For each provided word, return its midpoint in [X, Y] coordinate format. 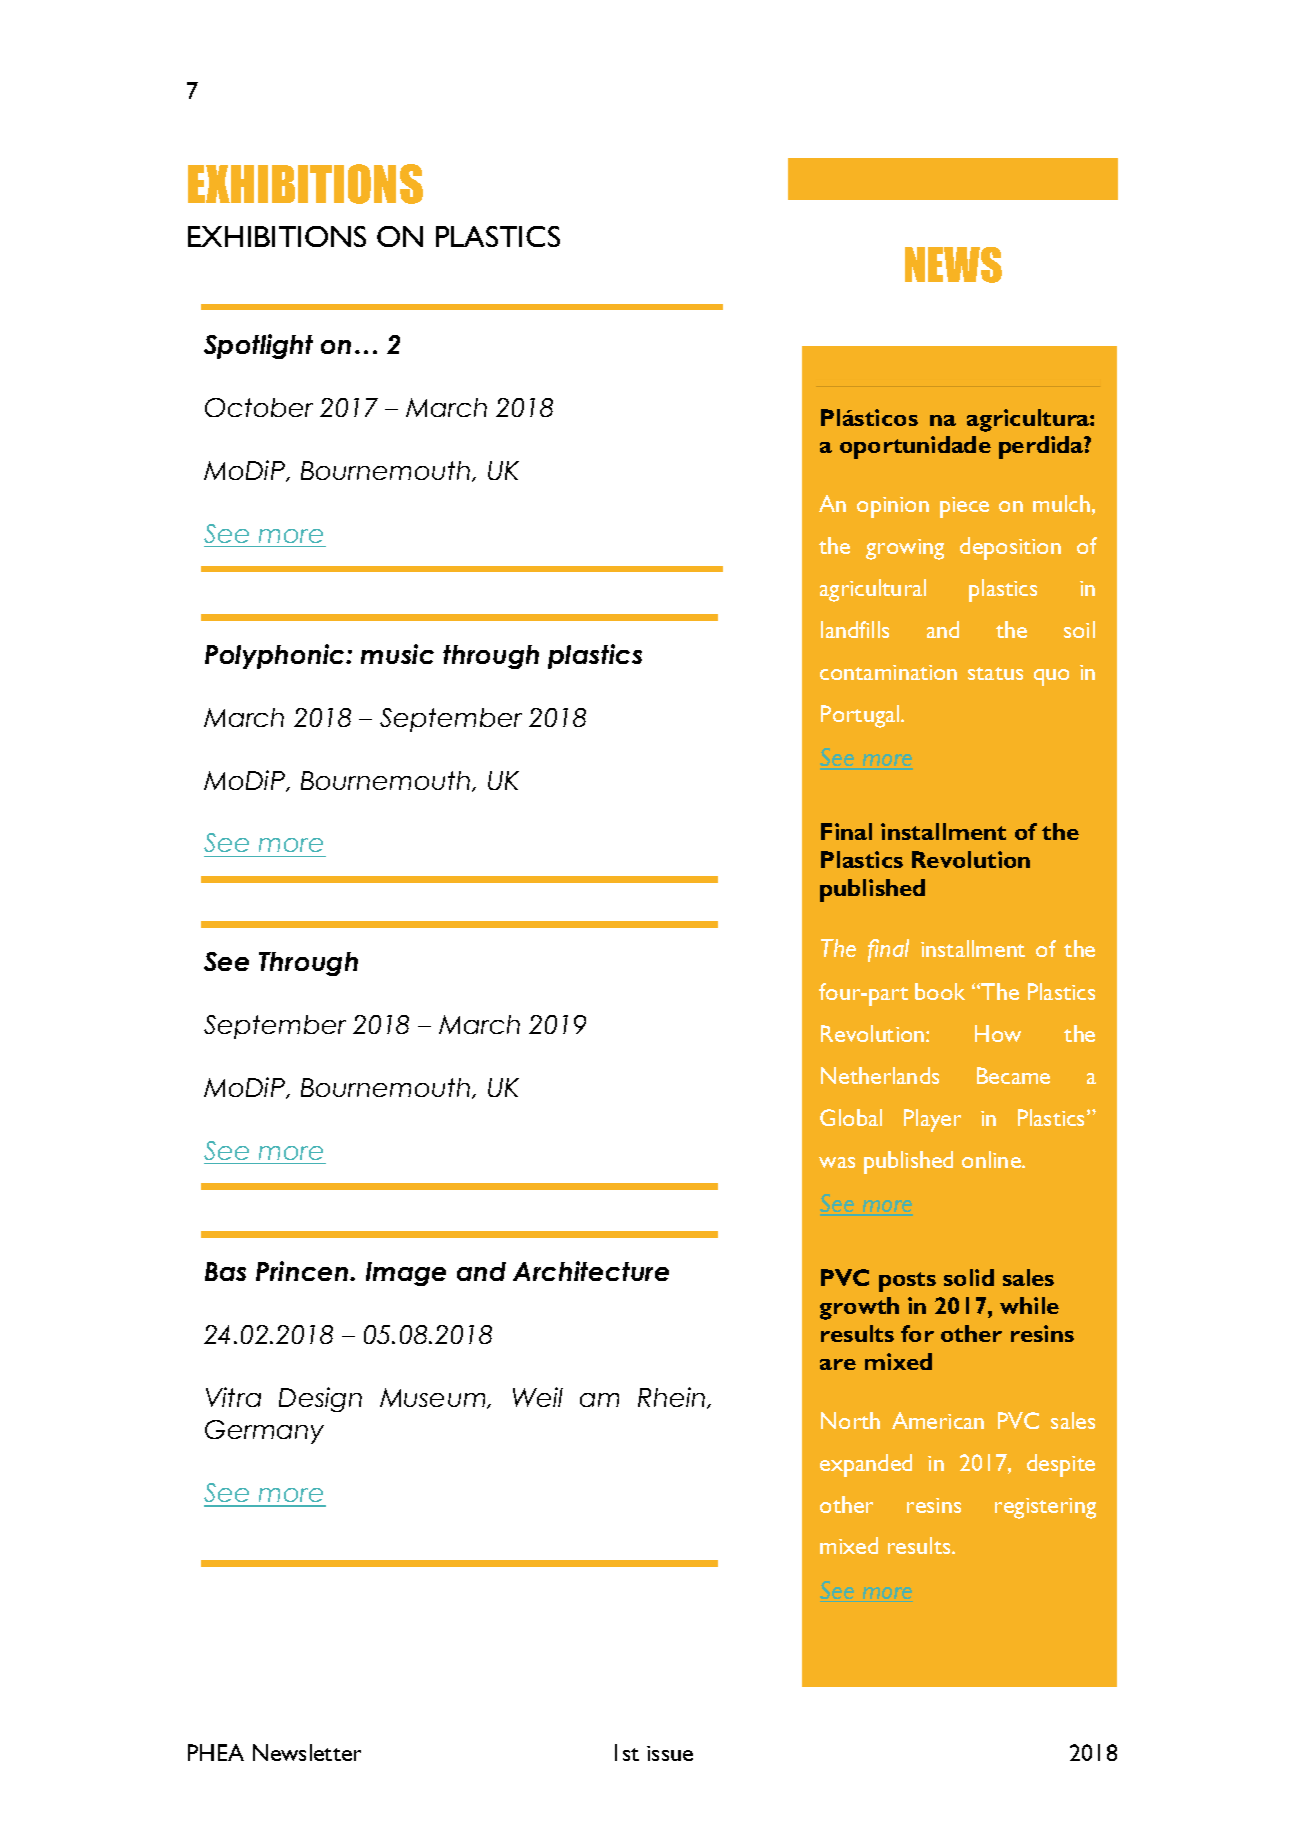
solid [969, 1277]
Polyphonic [276, 656]
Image [406, 1274]
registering [1045, 1508]
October [259, 407]
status [995, 673]
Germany [264, 1432]
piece [964, 507]
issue [670, 1753]
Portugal [861, 716]
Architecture [591, 1271]
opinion [893, 507]
